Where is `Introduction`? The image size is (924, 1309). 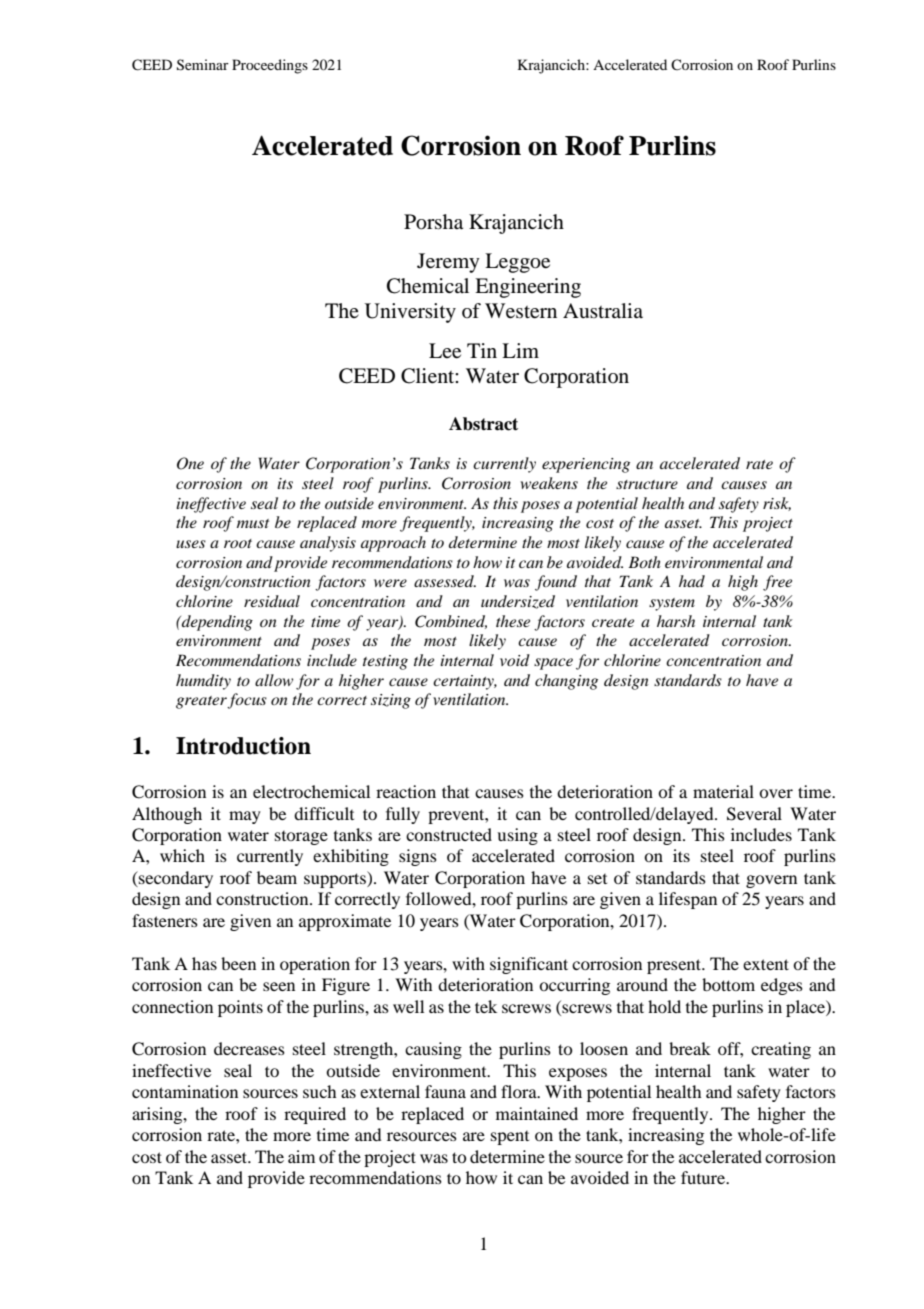 Introduction is located at coordinates (243, 746).
